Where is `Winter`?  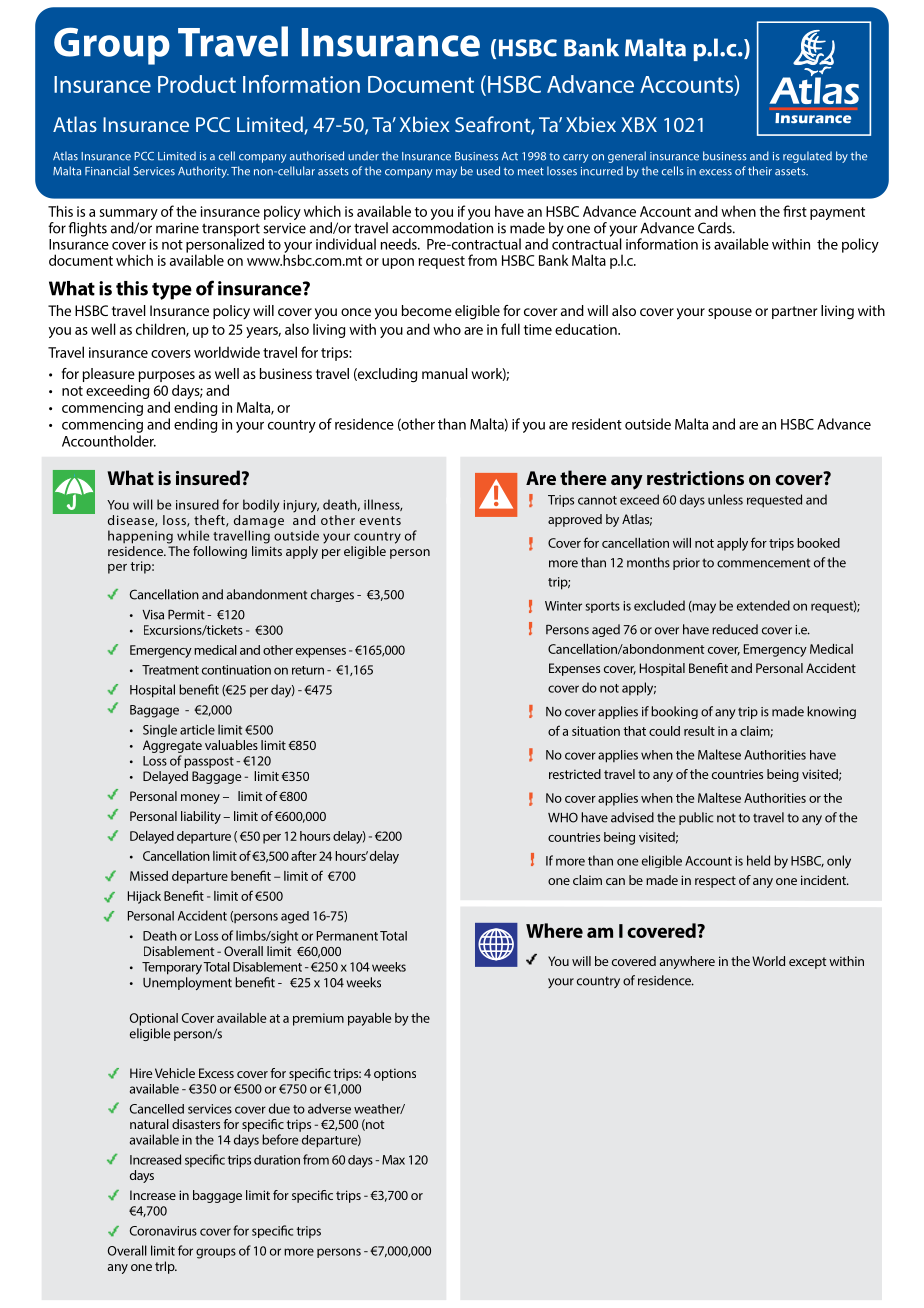
Winter is located at coordinates (563, 606).
